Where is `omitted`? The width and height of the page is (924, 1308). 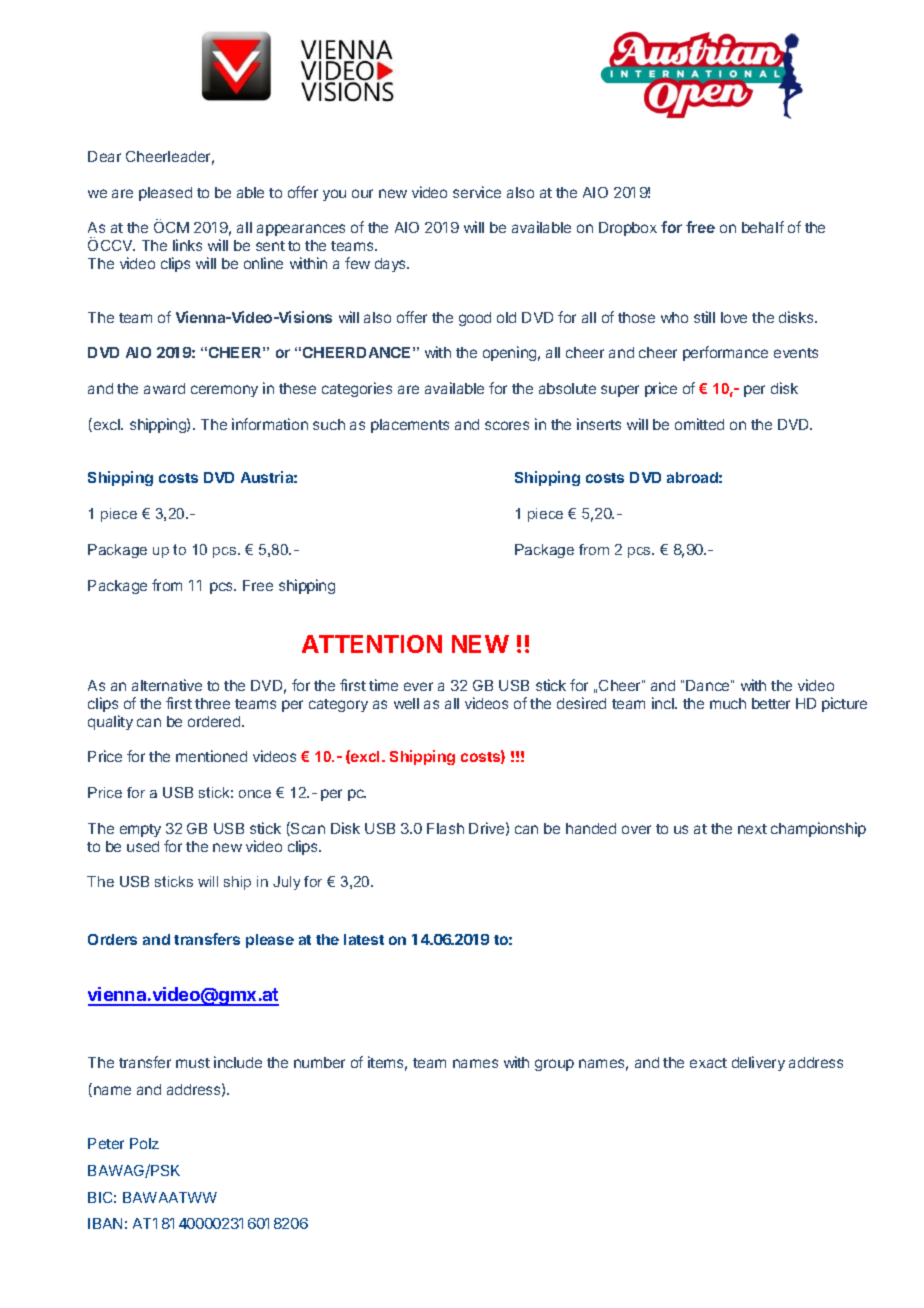 omitted is located at coordinates (699, 424).
